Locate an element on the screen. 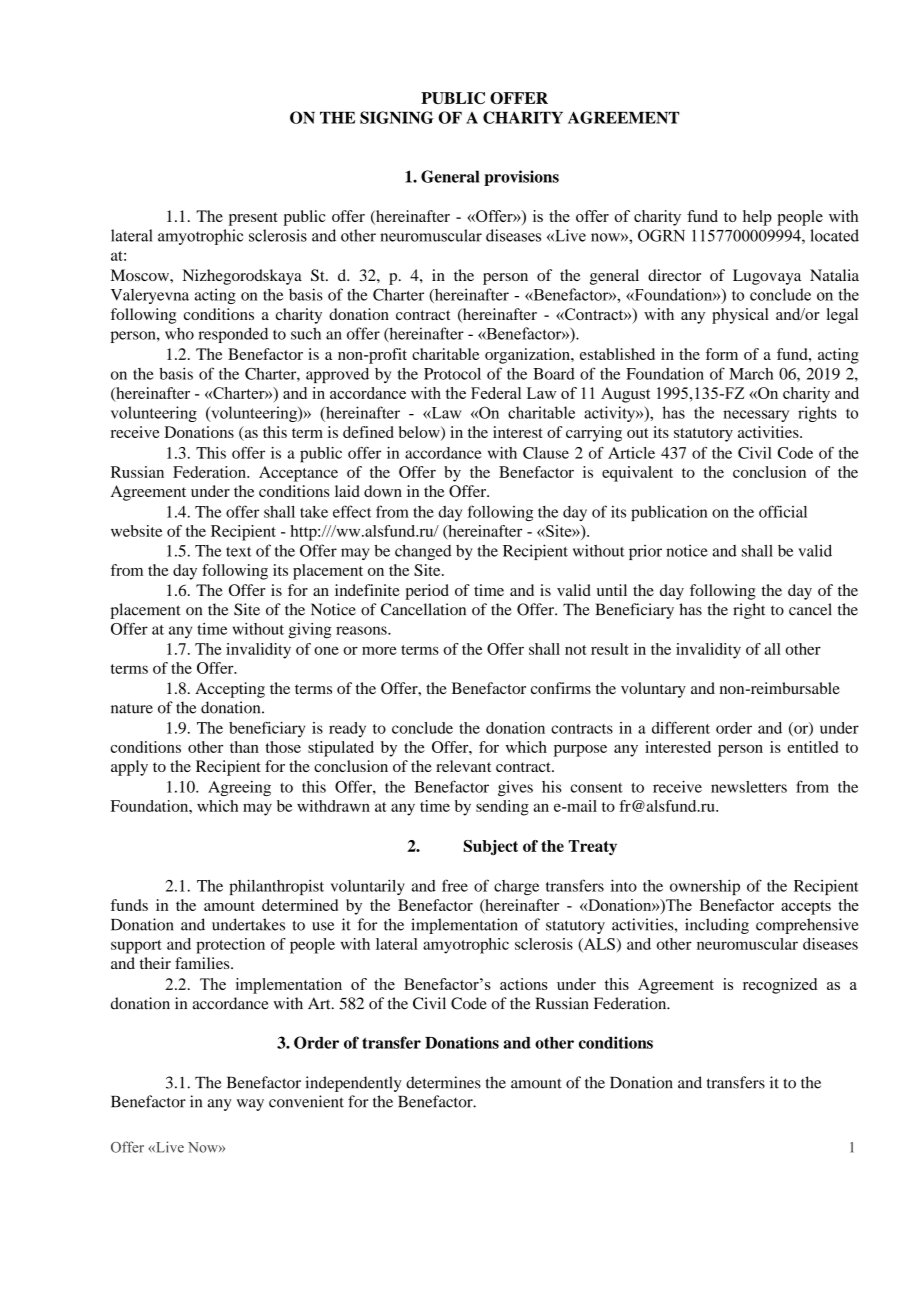  March is located at coordinates (751, 374).
